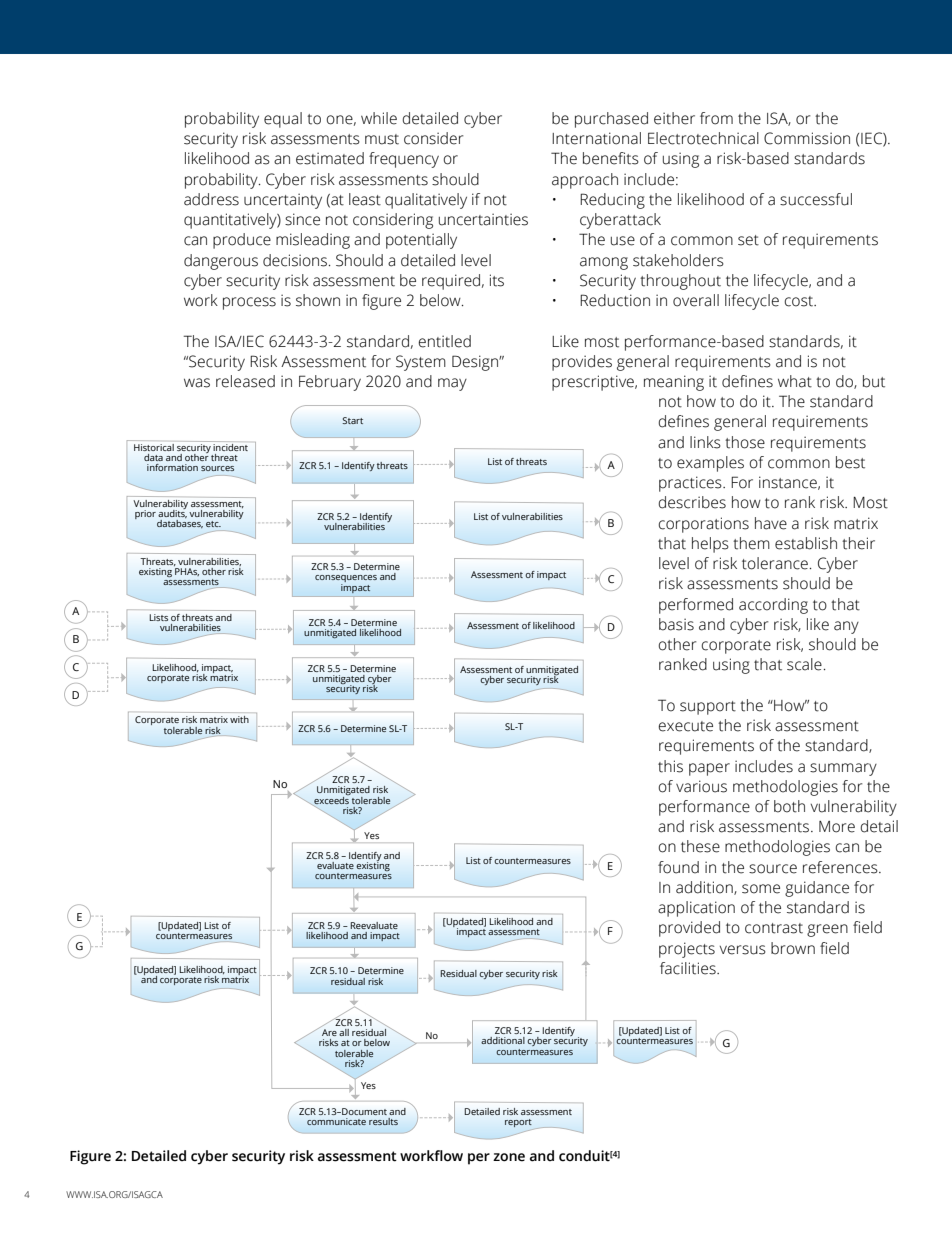 The image size is (952, 1233). I want to click on scale, so click(804, 664).
